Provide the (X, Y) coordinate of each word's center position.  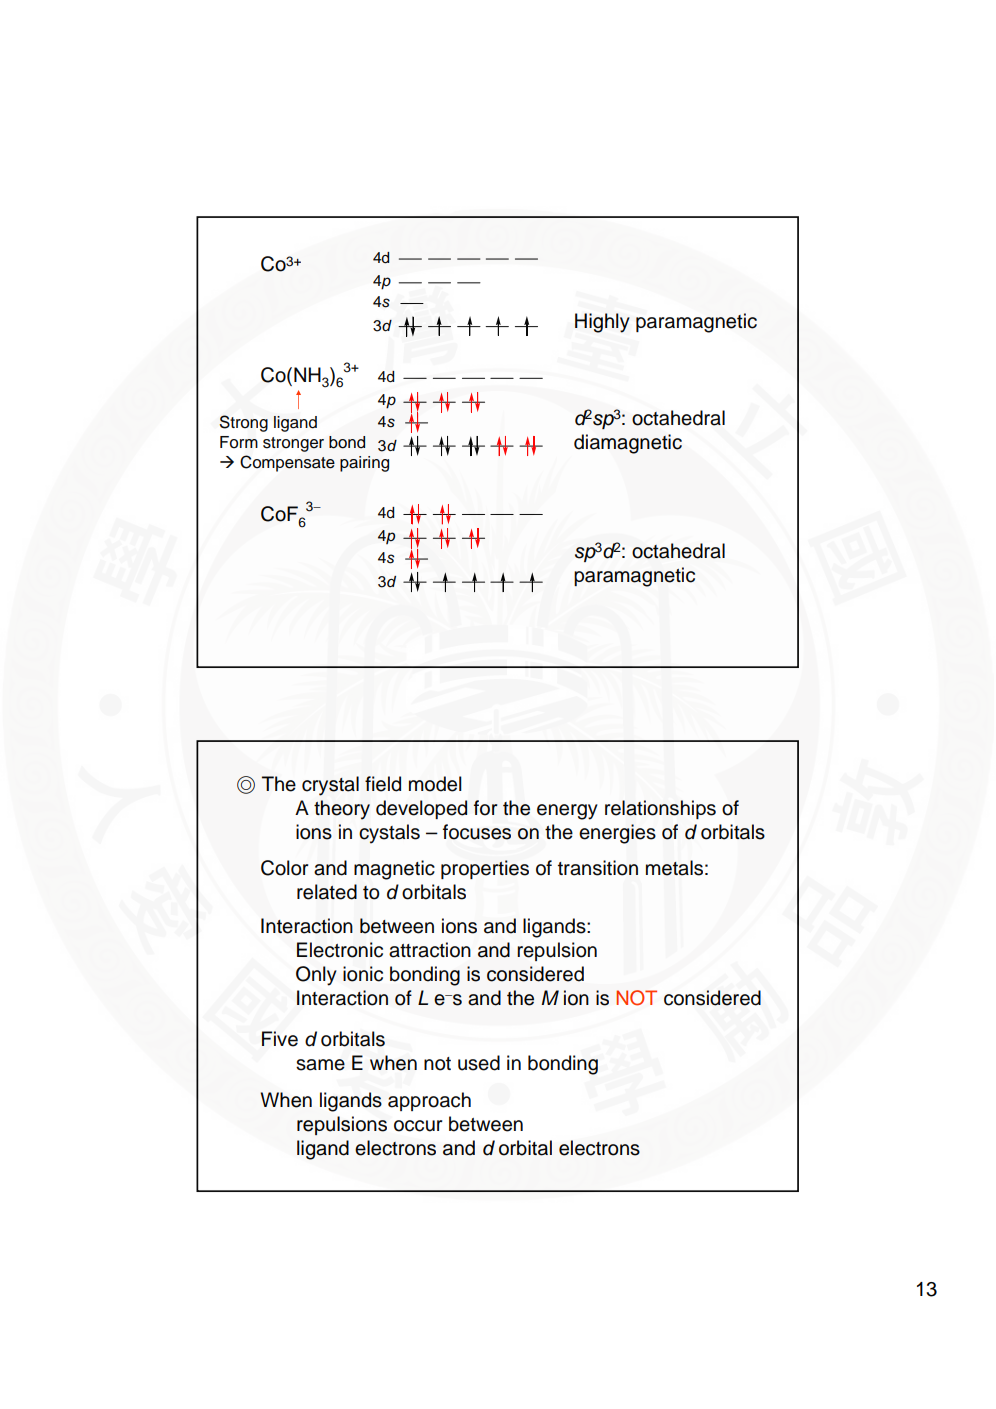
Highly (602, 323)
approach (429, 1101)
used (479, 1063)
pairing (364, 464)
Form (239, 442)
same (320, 1065)
